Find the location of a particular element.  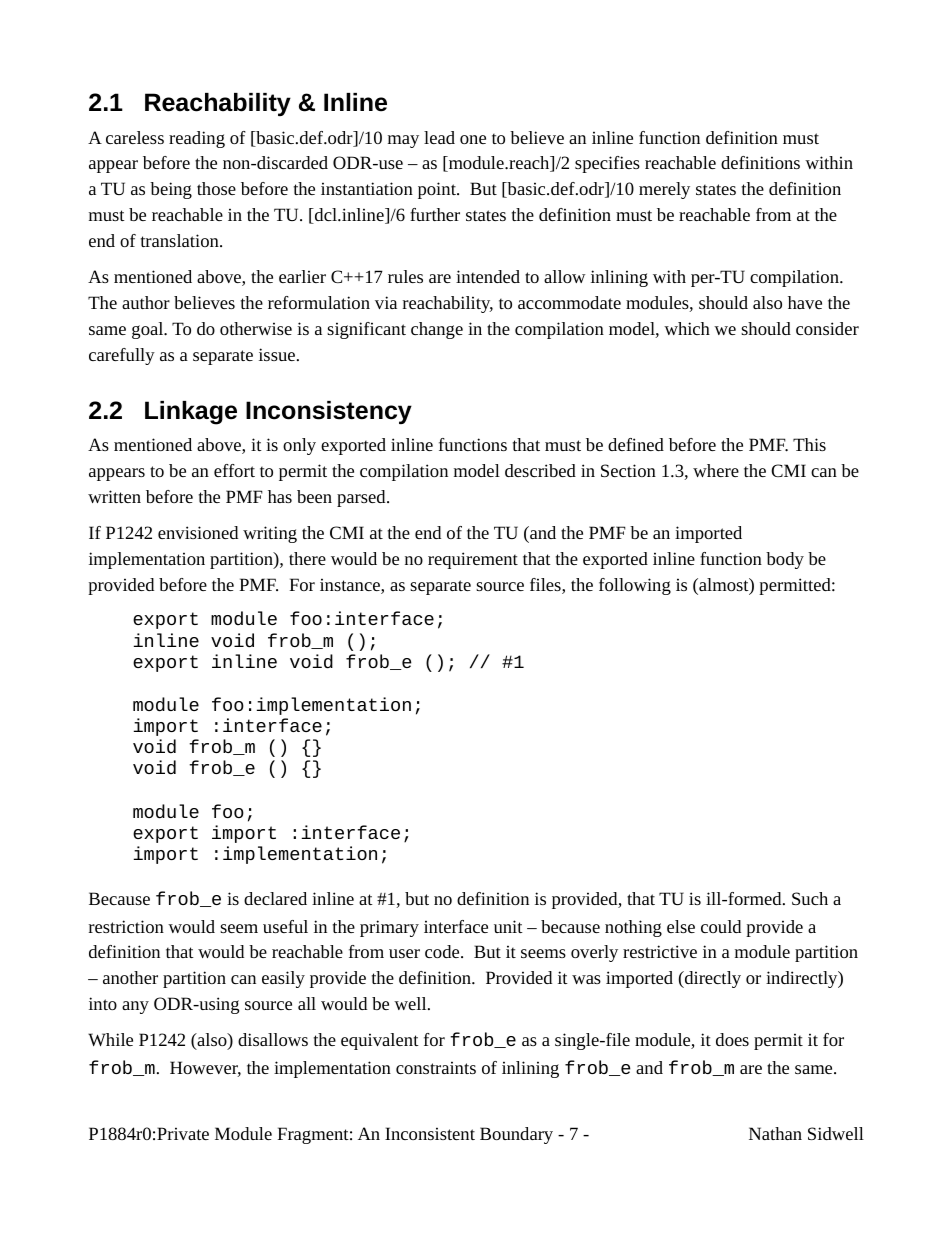

could is located at coordinates (721, 926).
